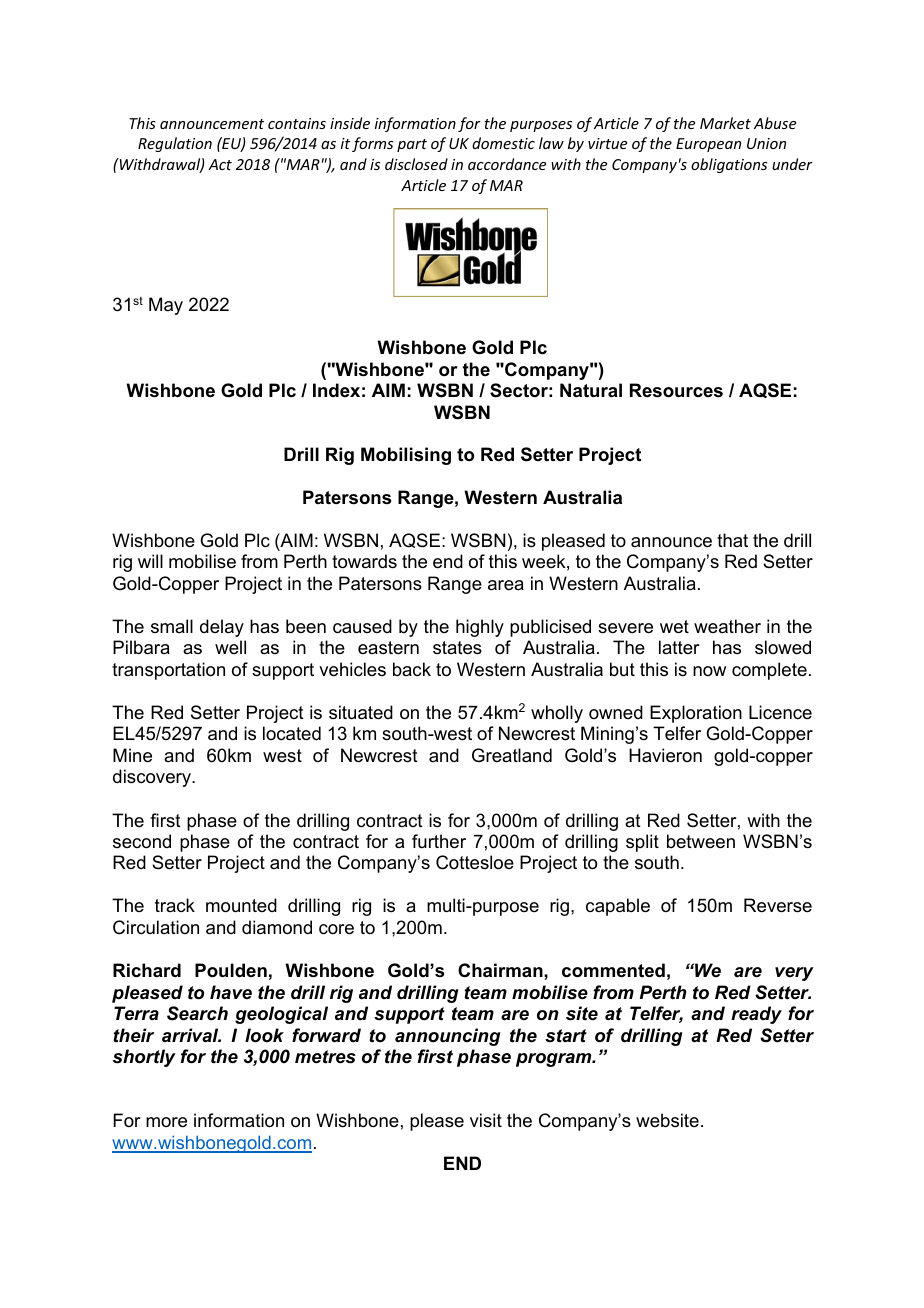 This screenshot has width=924, height=1308. I want to click on visit, so click(486, 1120).
